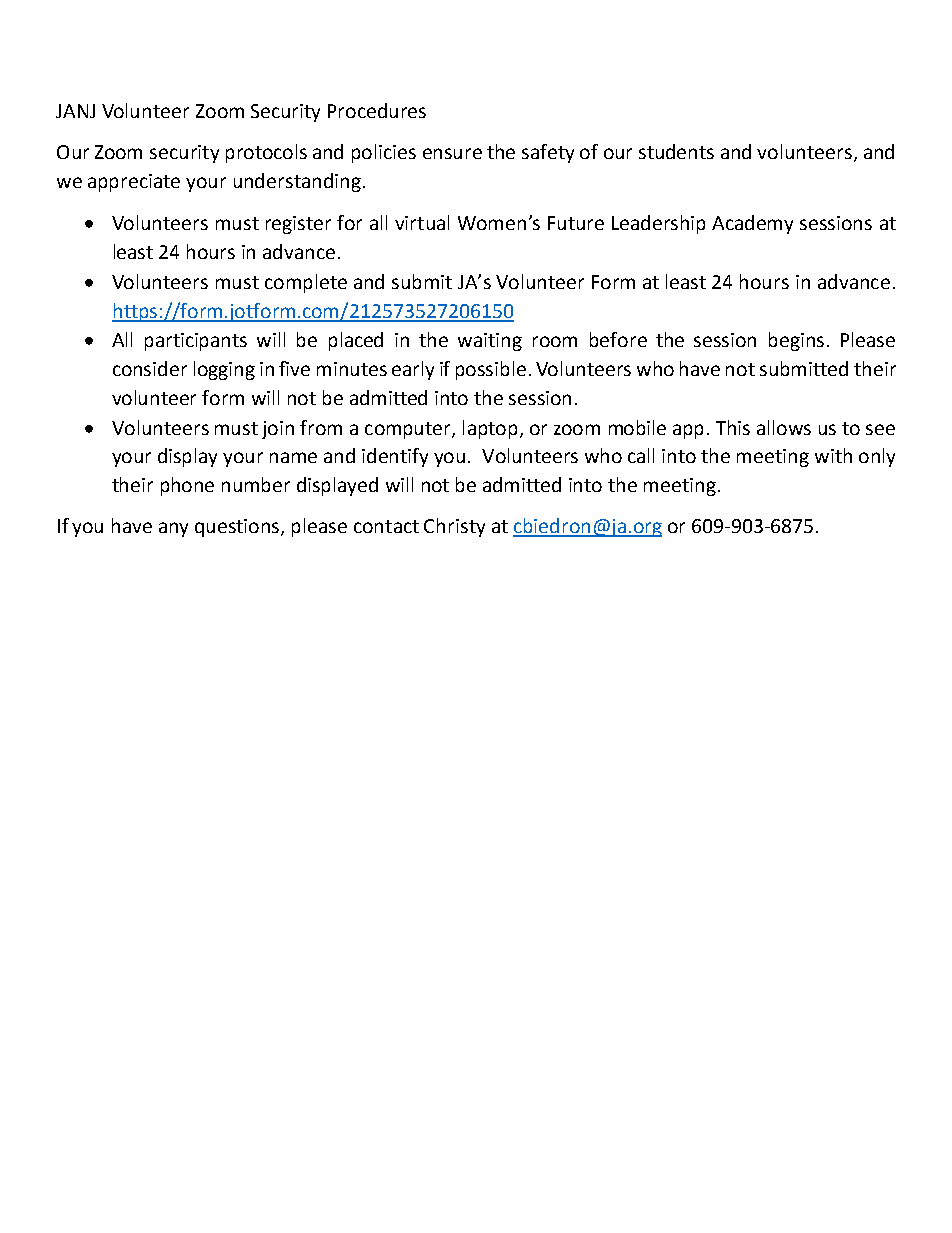  I want to click on questions, so click(238, 528).
